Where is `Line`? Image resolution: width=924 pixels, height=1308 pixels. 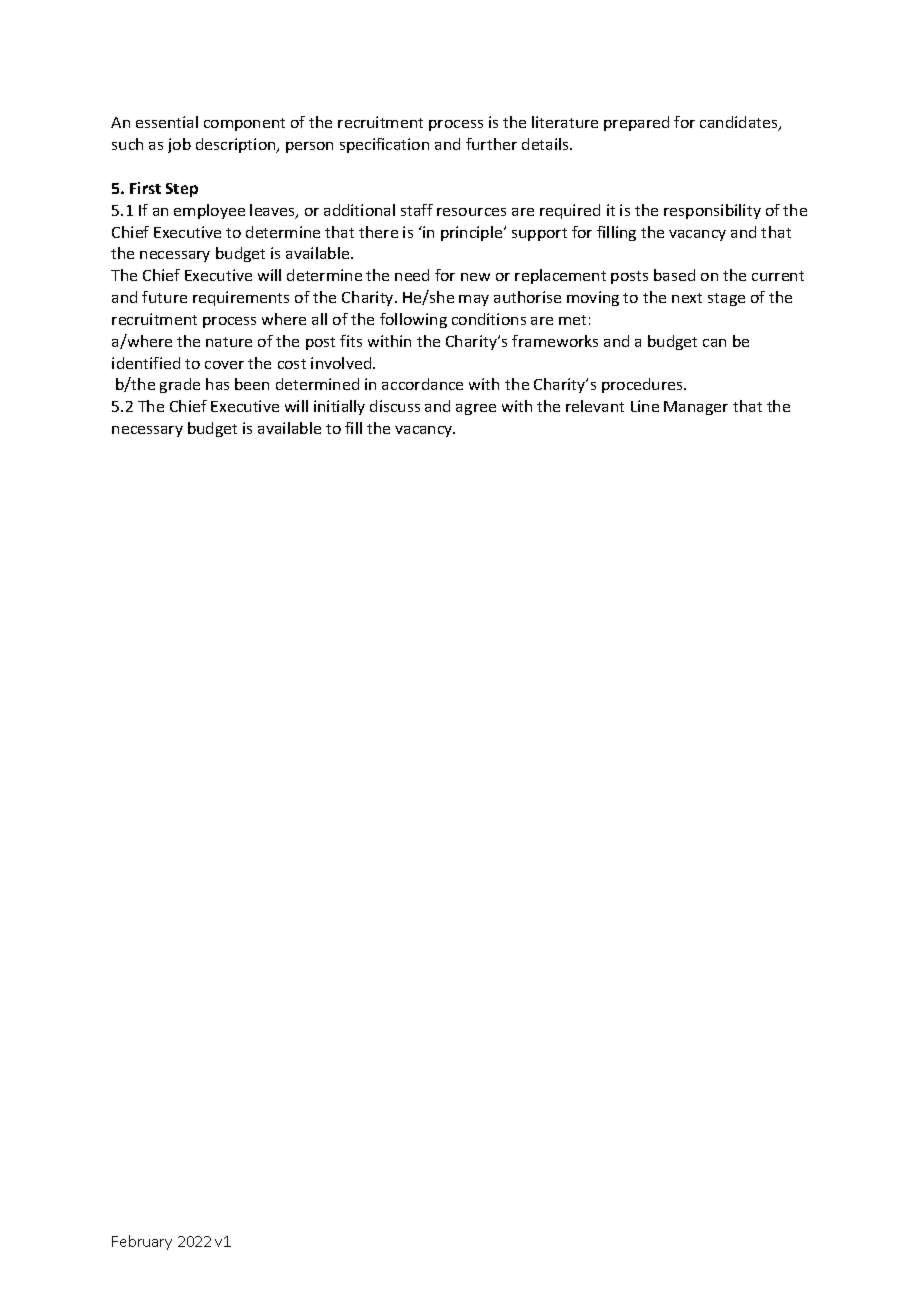 Line is located at coordinates (645, 406).
